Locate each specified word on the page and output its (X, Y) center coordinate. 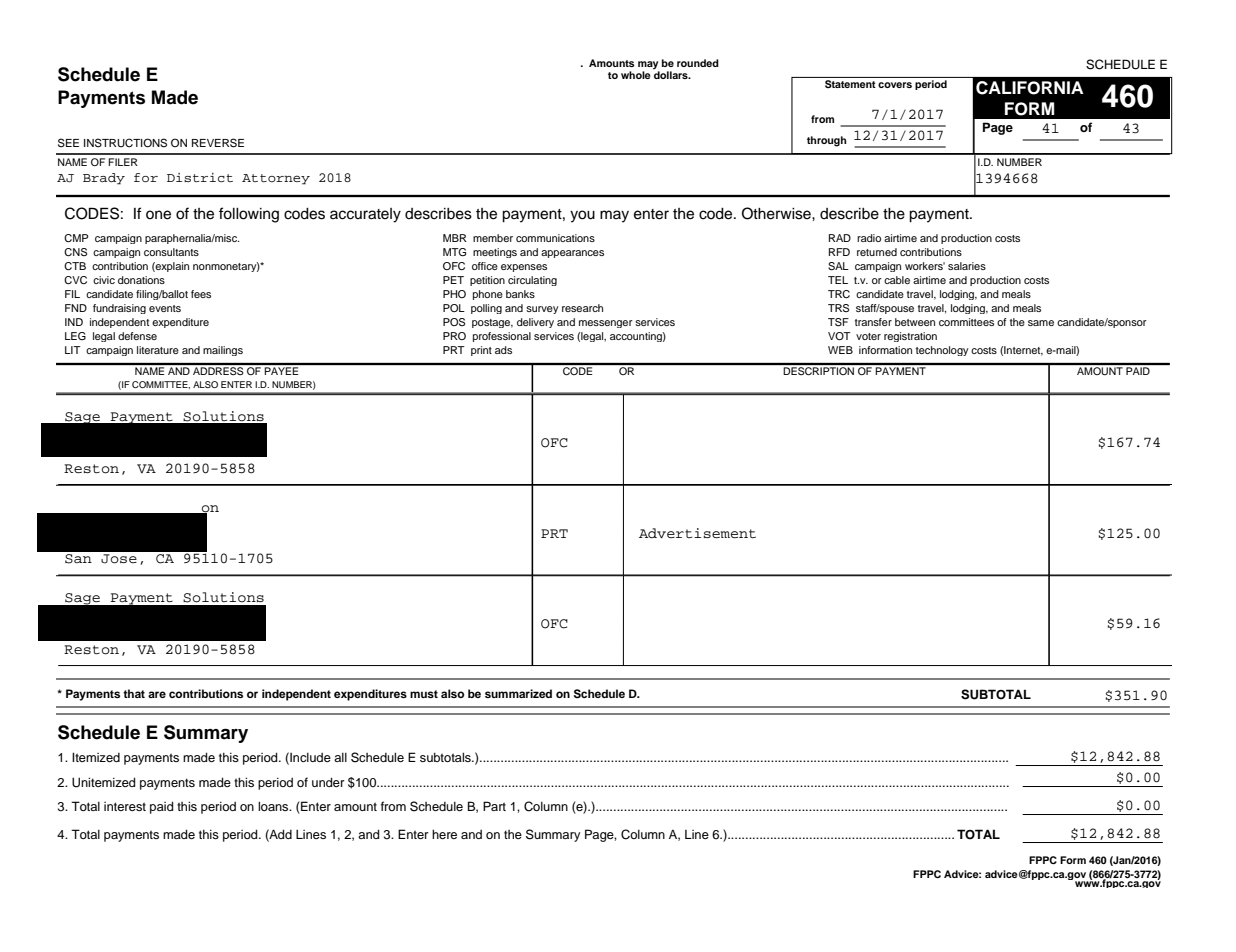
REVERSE (218, 143)
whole (636, 75)
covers (895, 85)
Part (494, 806)
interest (125, 806)
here (444, 834)
